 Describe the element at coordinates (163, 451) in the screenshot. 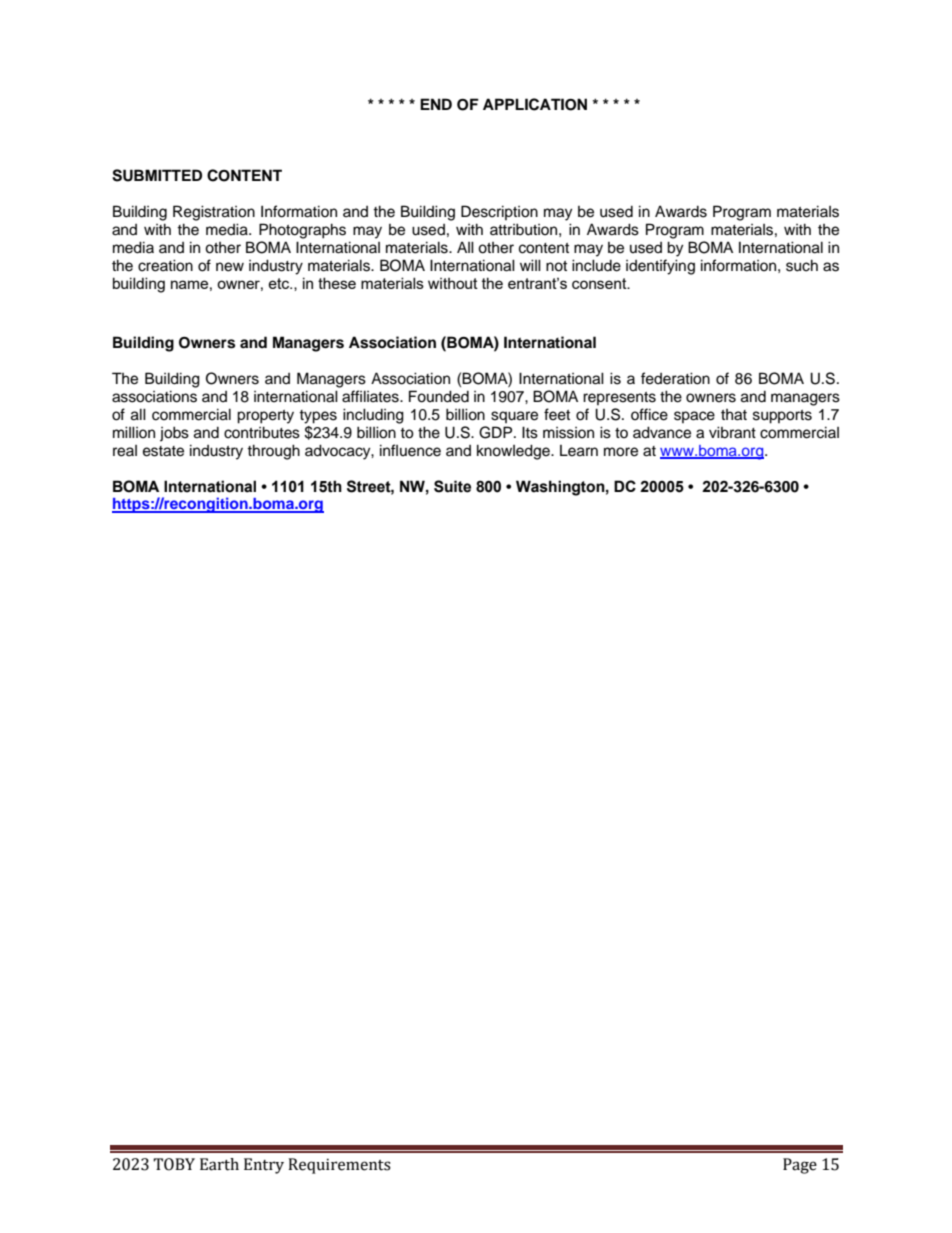

I see `estate` at that location.
